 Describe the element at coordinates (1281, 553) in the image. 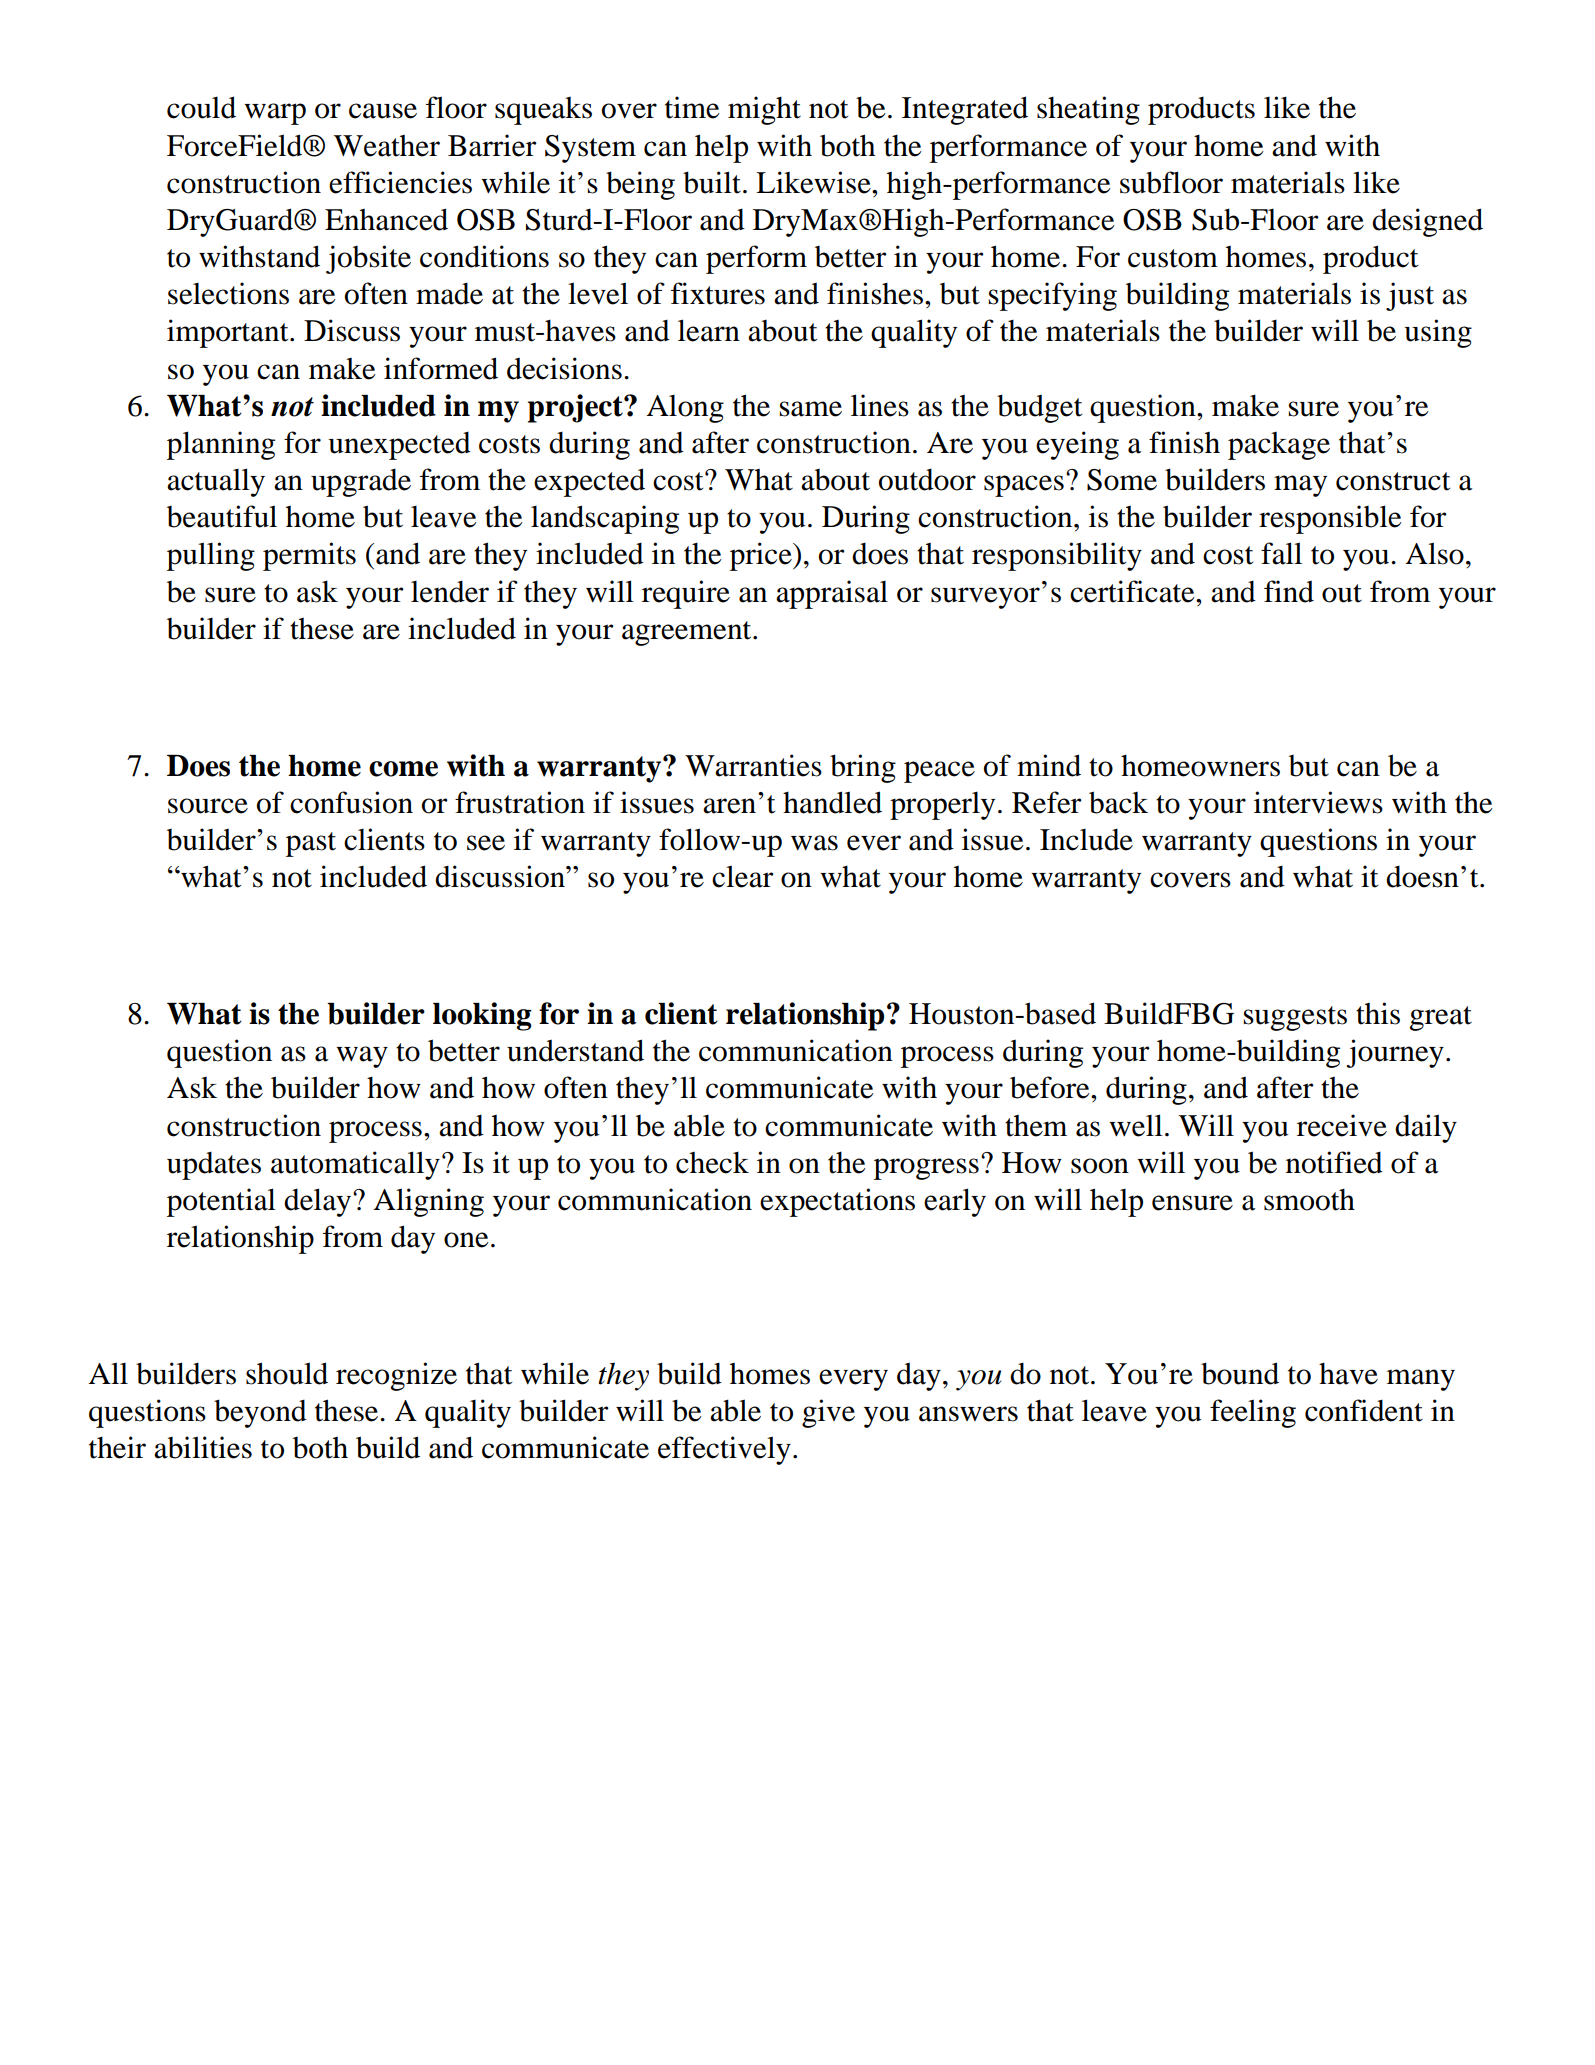

I see `fall` at that location.
